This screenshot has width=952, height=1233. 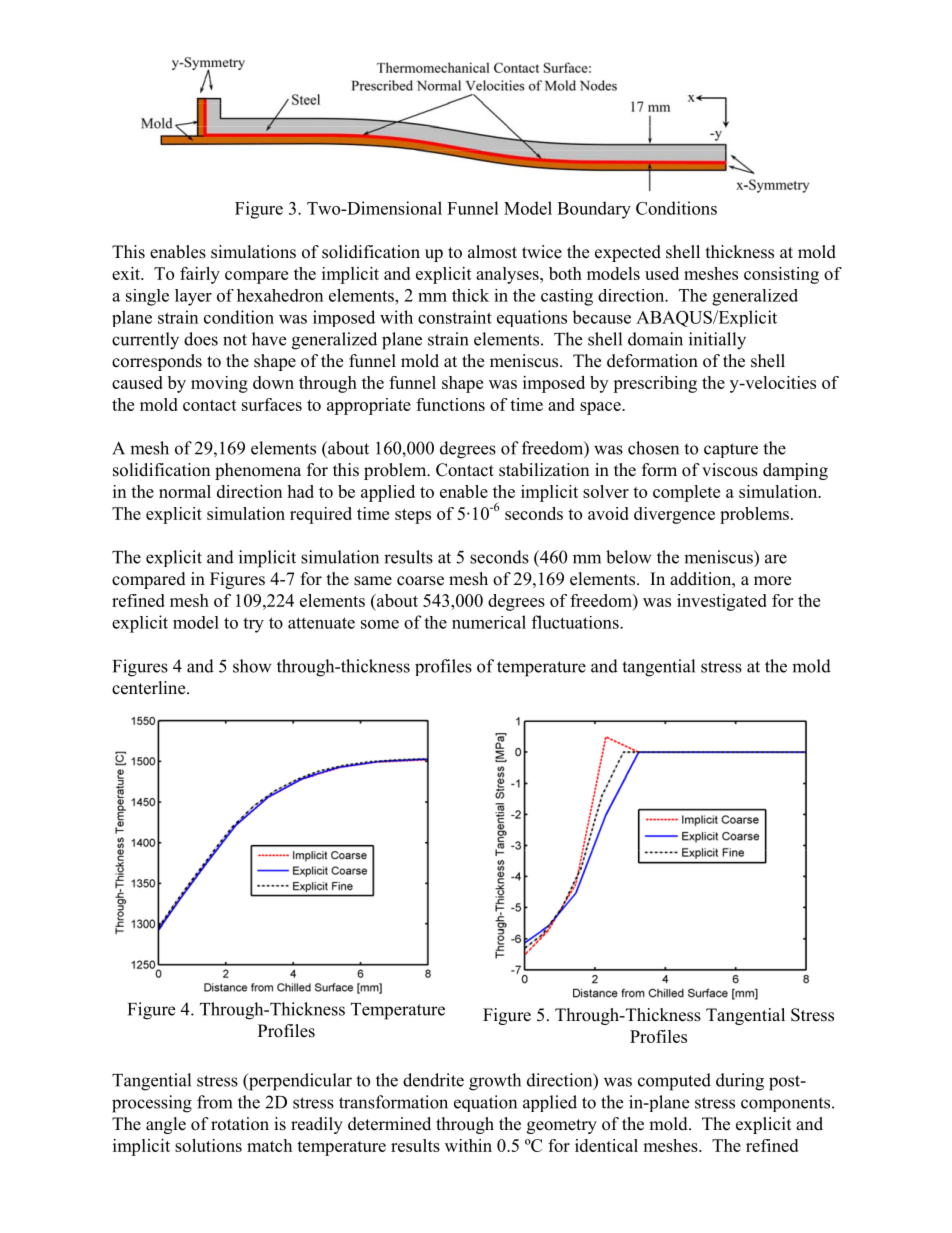 What do you see at coordinates (150, 688) in the screenshot?
I see `centerline` at bounding box center [150, 688].
